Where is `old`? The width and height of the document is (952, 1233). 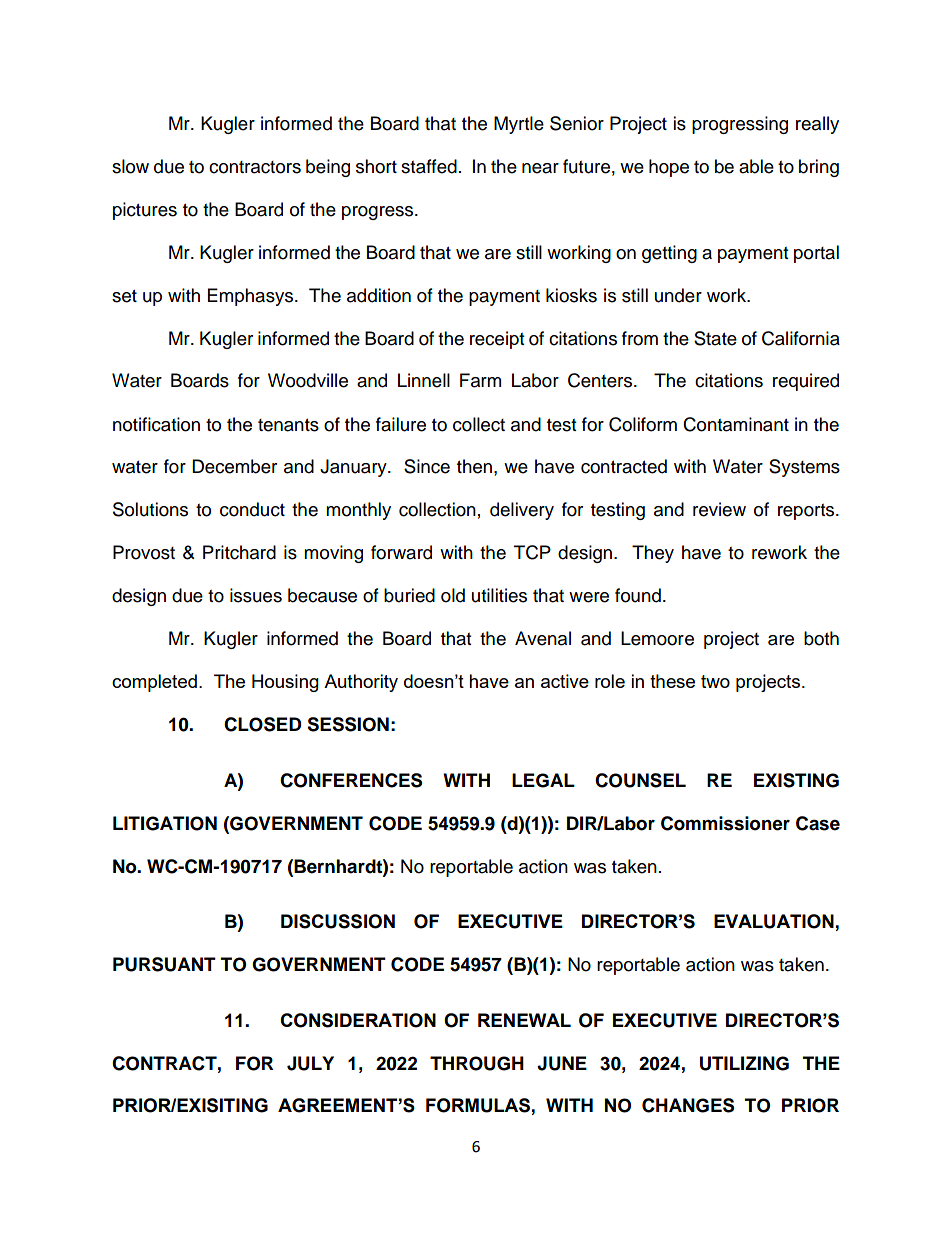 old is located at coordinates (453, 595).
